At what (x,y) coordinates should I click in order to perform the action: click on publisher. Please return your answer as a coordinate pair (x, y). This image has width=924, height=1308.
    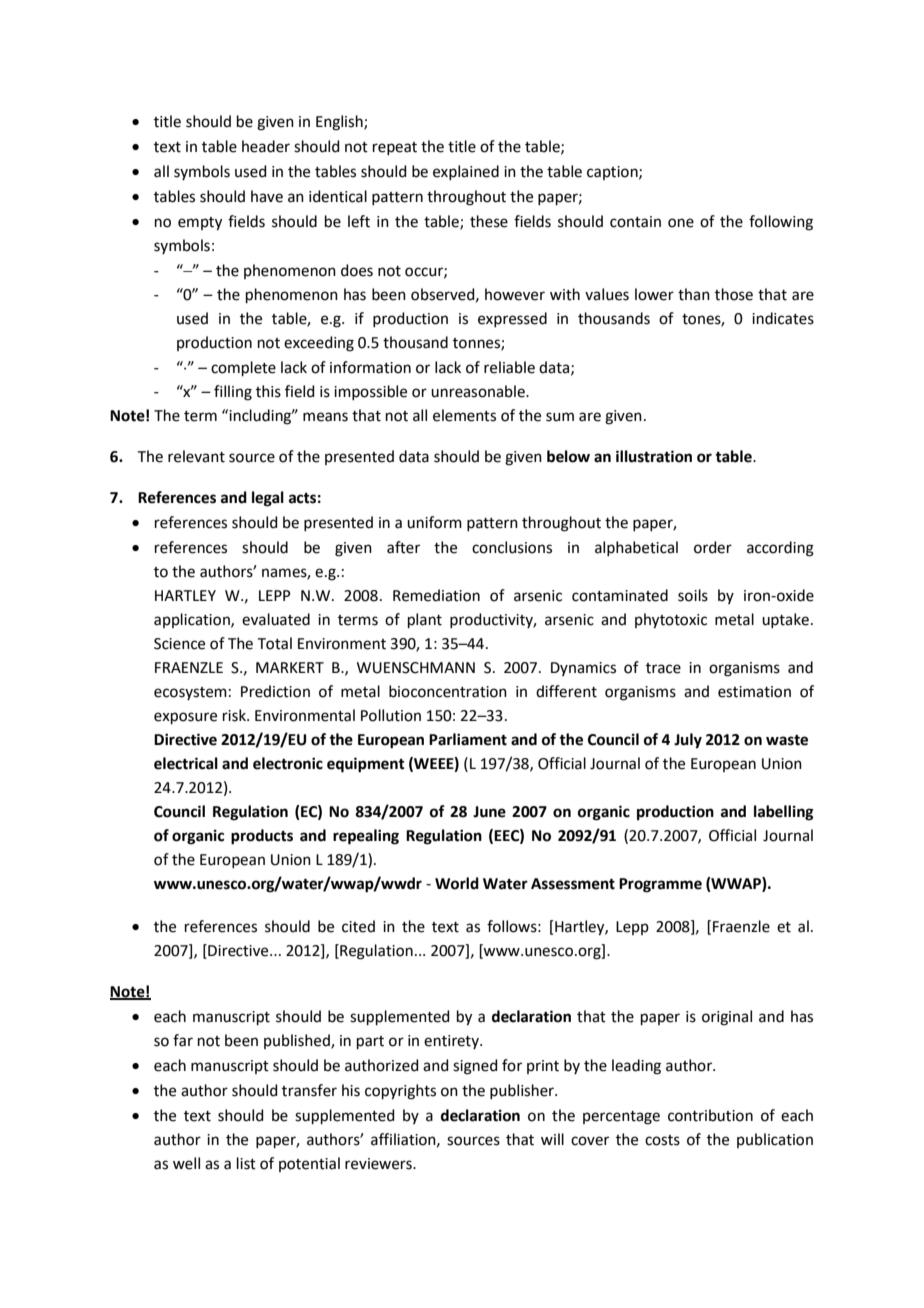
    Looking at the image, I should click on (523, 1091).
